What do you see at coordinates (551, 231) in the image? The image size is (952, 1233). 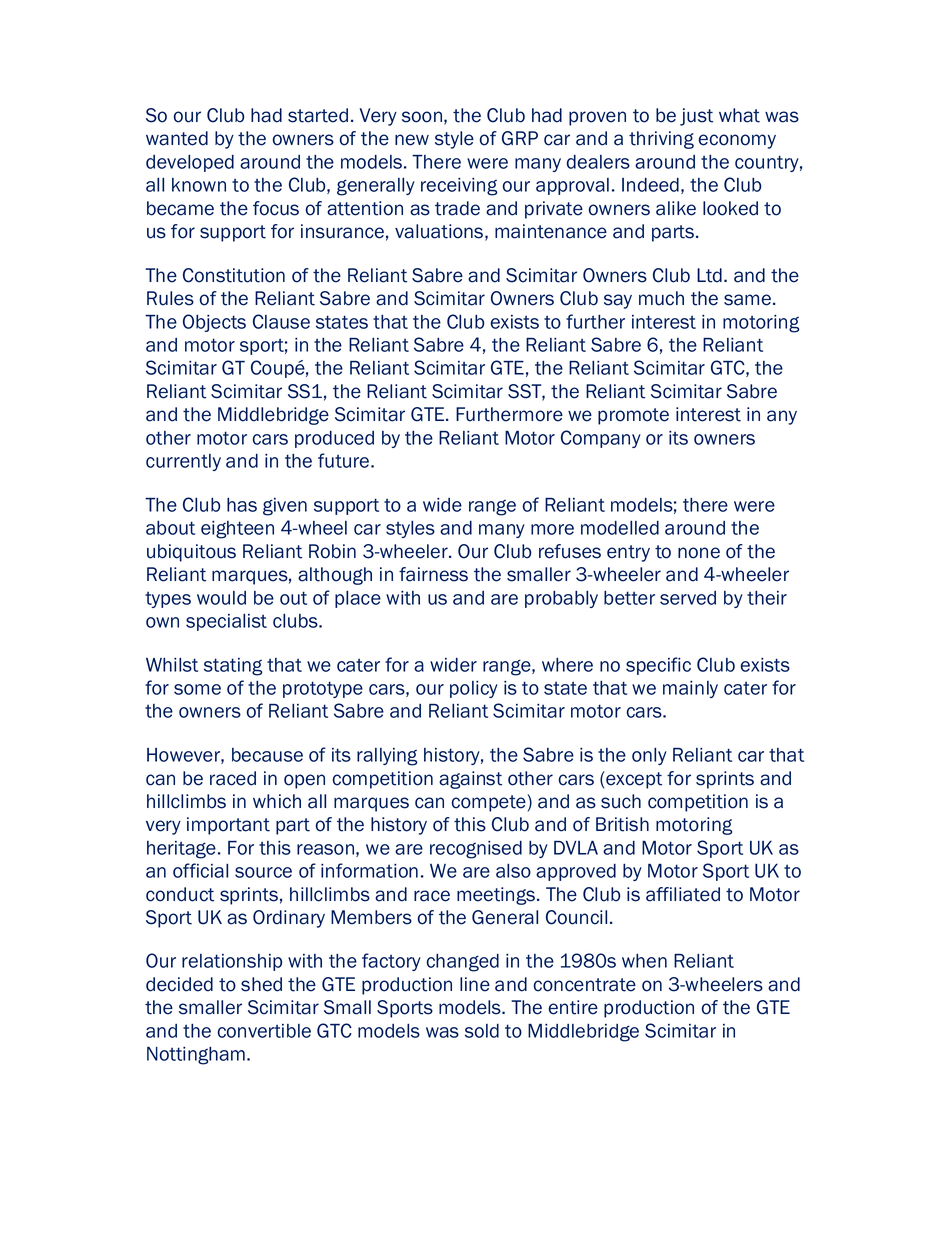 I see `maintenance` at bounding box center [551, 231].
